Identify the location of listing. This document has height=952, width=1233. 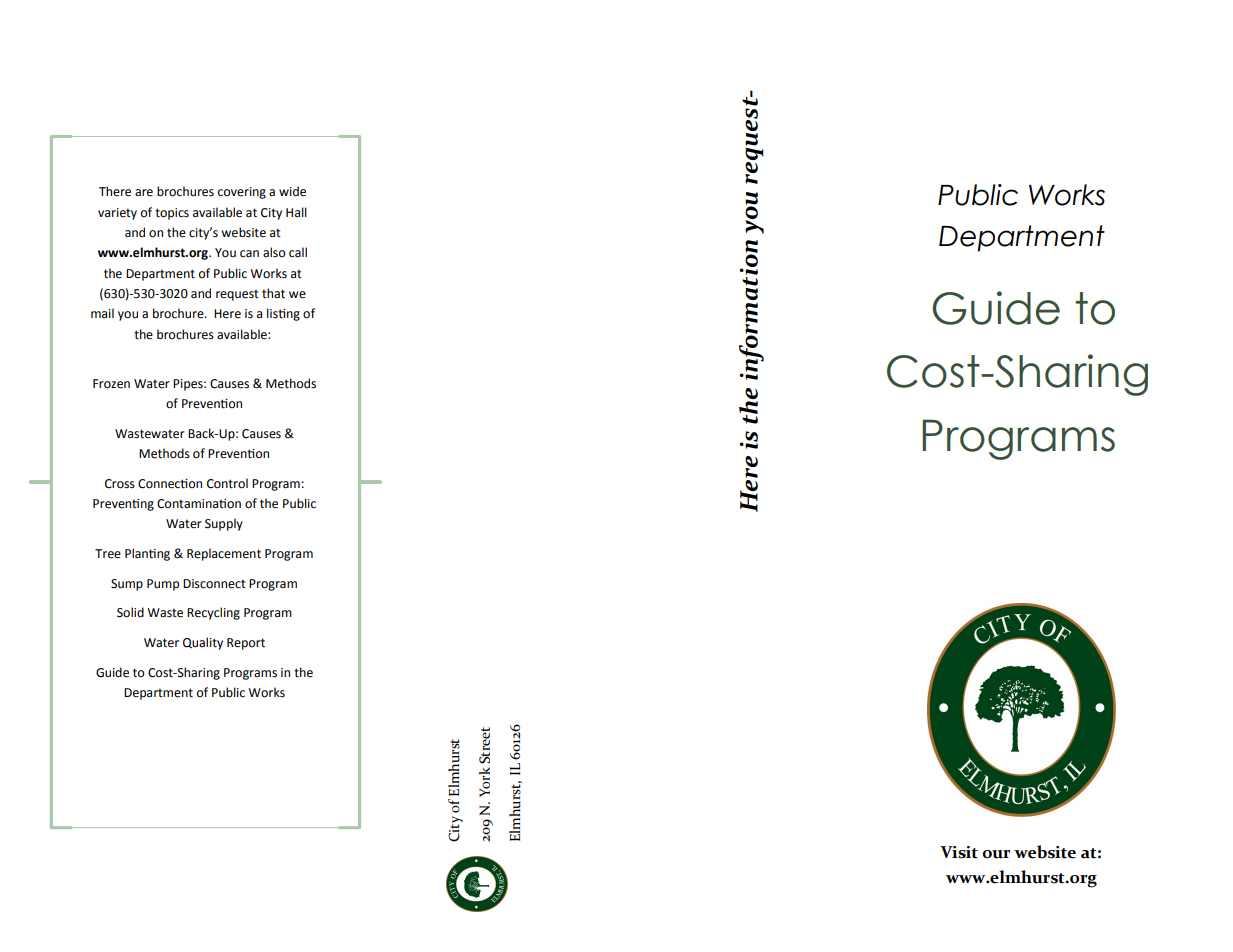
(283, 314).
